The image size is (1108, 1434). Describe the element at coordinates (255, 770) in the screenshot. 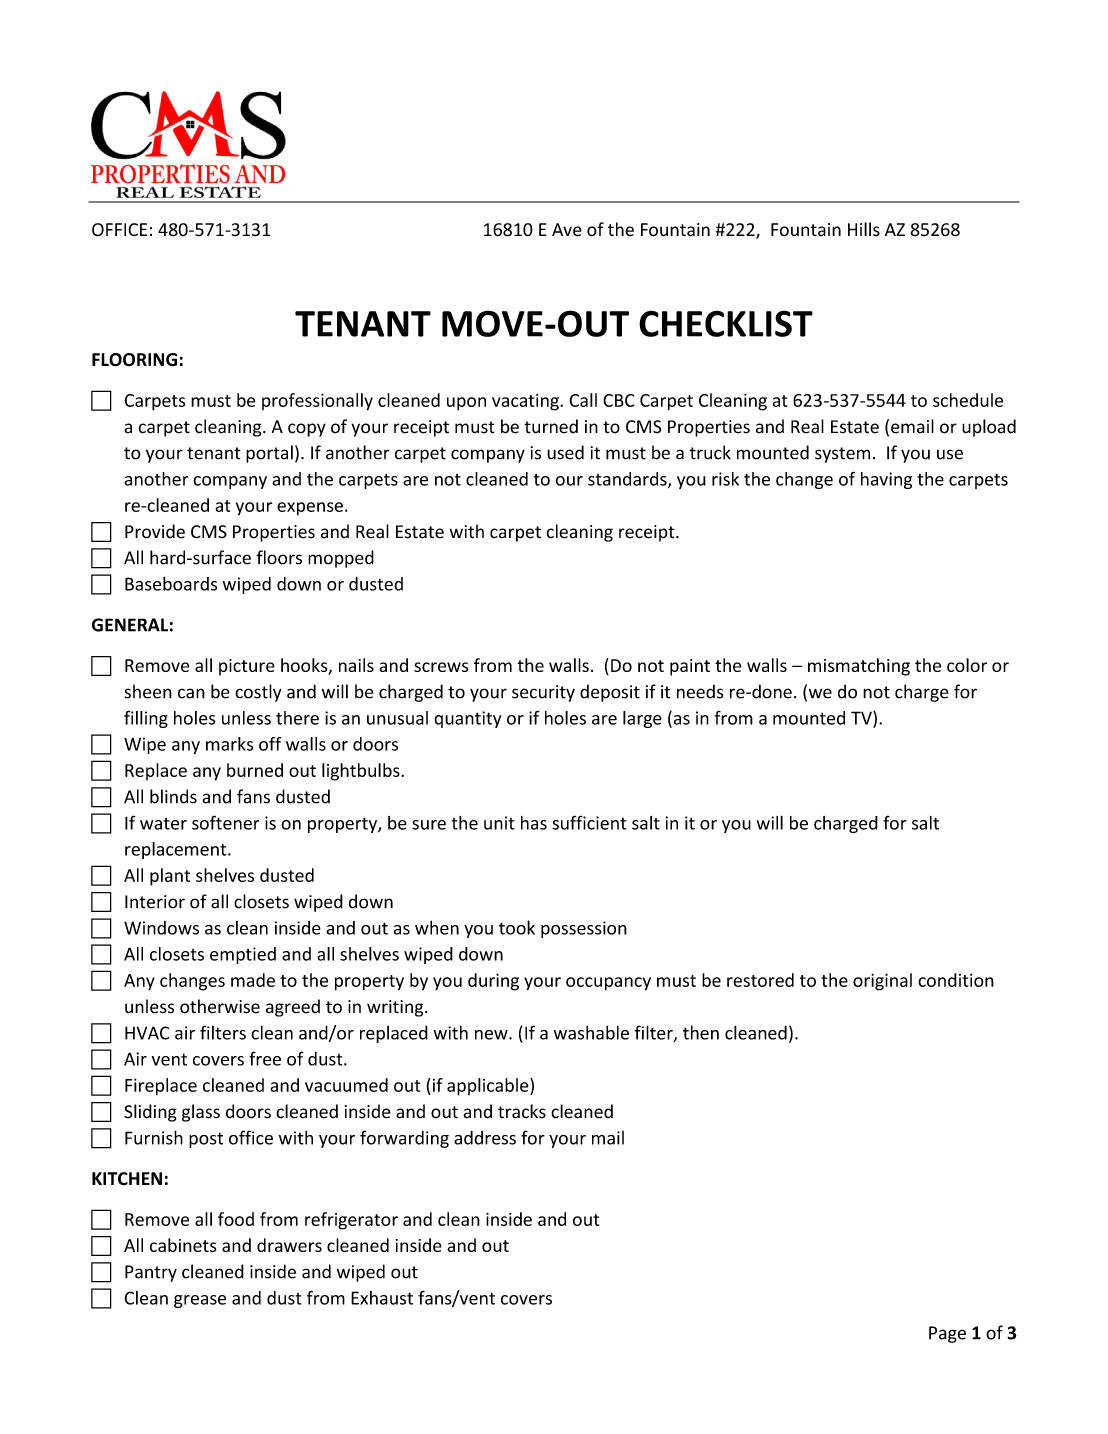

I see `burned` at that location.
